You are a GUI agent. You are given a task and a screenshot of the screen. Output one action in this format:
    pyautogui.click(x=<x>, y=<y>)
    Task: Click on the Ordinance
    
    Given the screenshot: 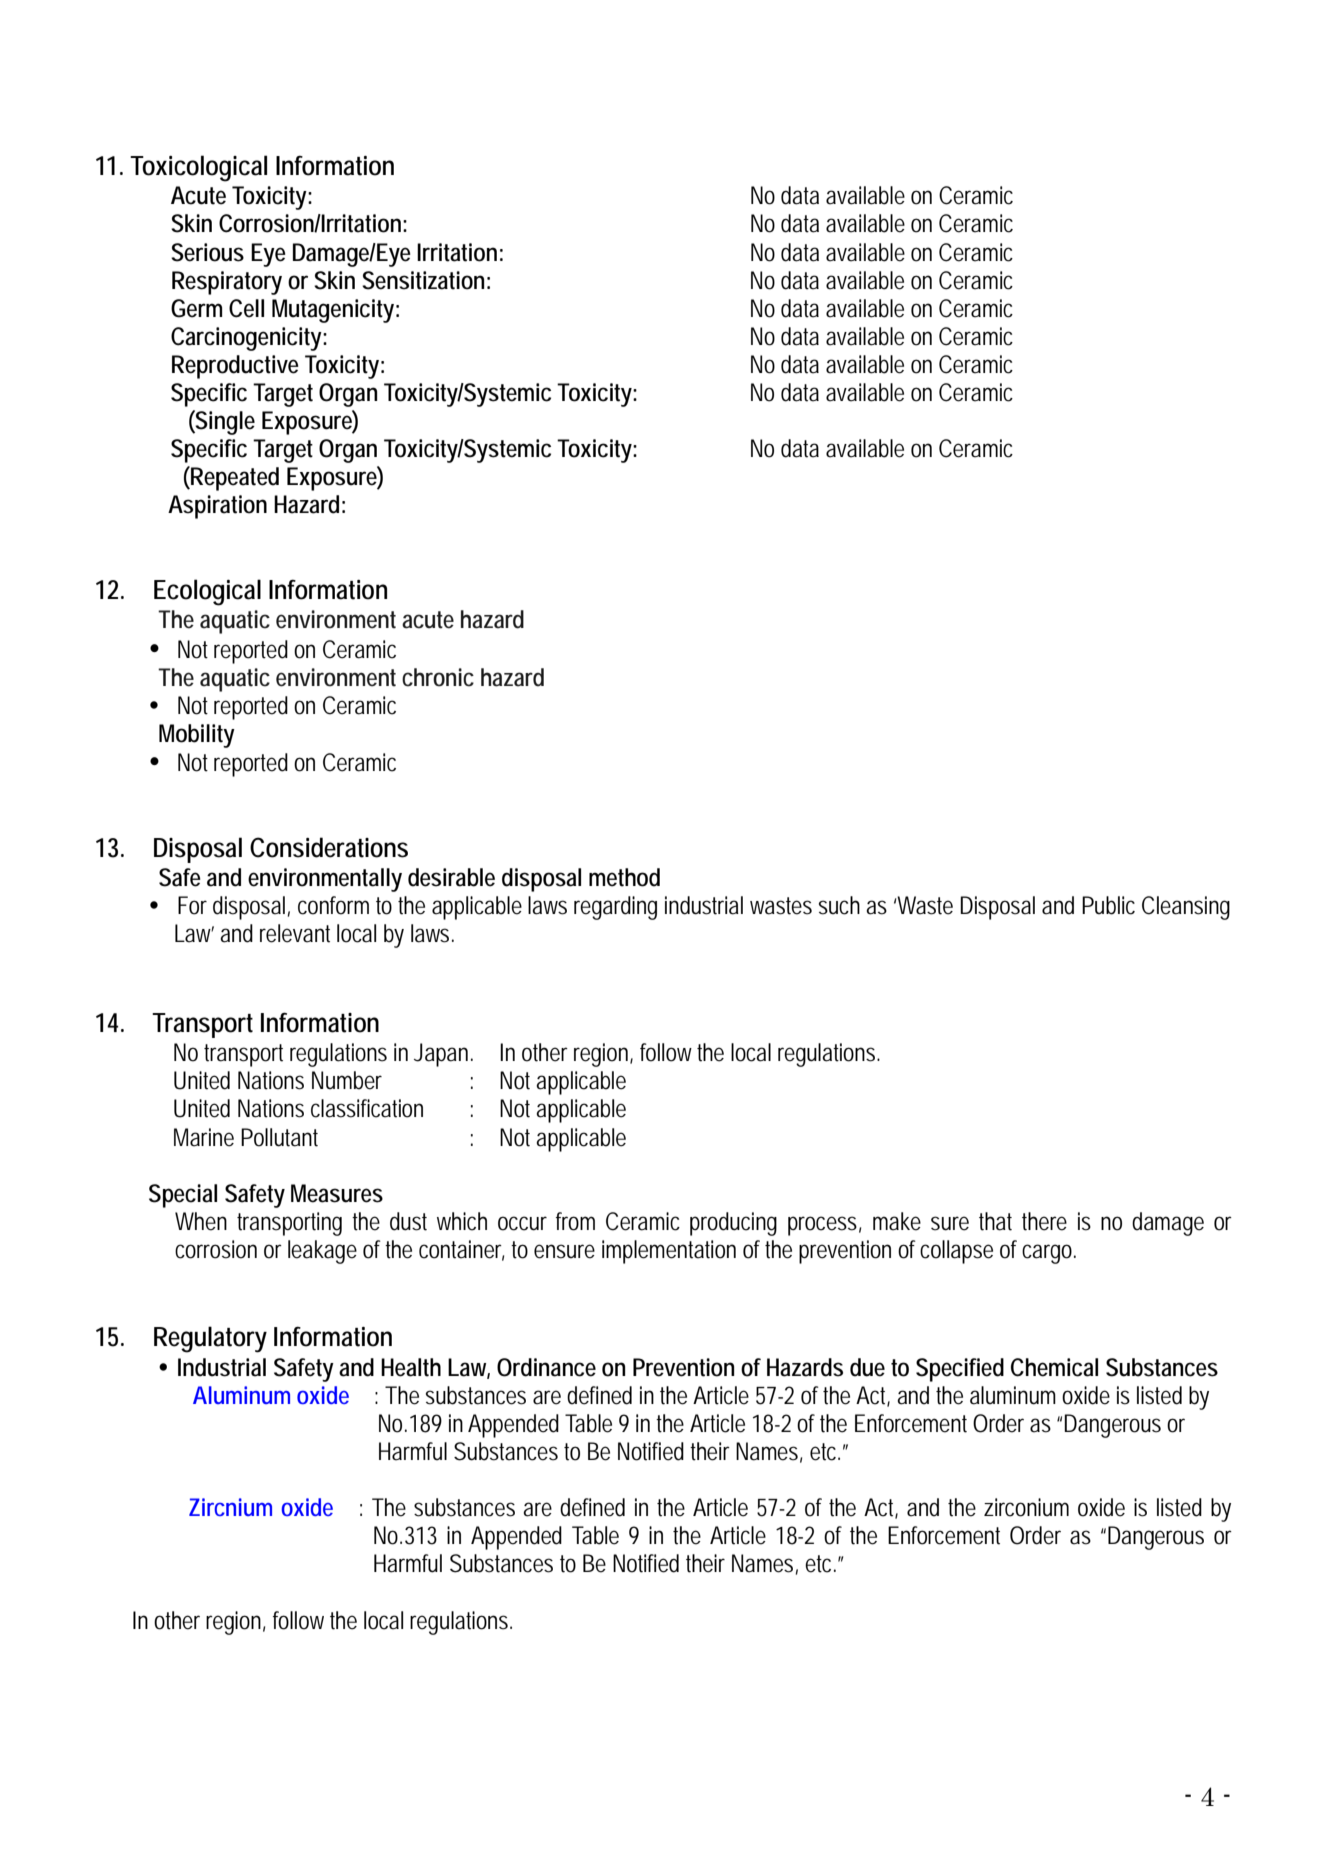 What is the action you would take?
    pyautogui.click(x=546, y=1367)
